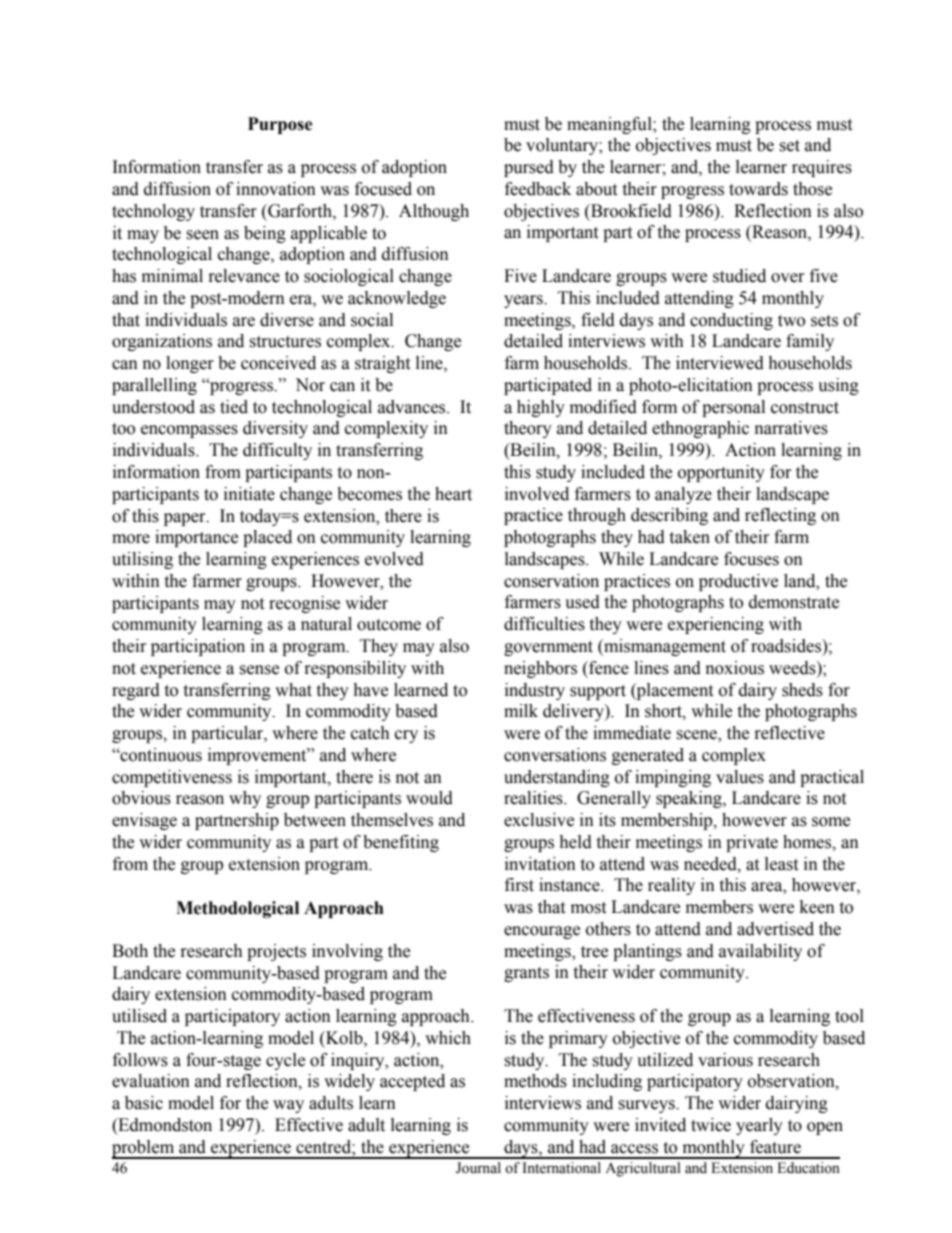  Describe the element at coordinates (453, 494) in the page. I see `heart` at that location.
